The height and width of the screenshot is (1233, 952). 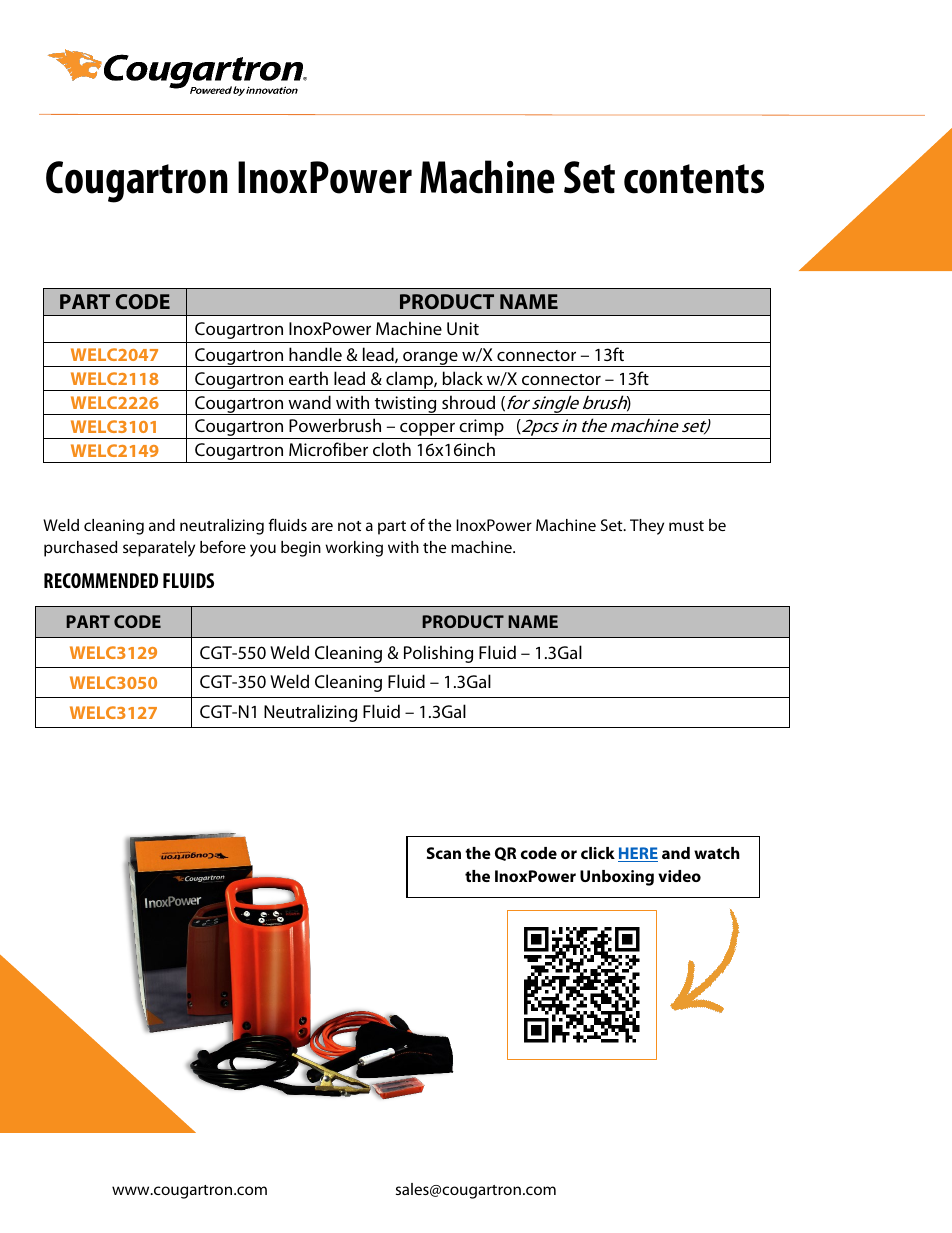 I want to click on They, so click(x=647, y=527).
